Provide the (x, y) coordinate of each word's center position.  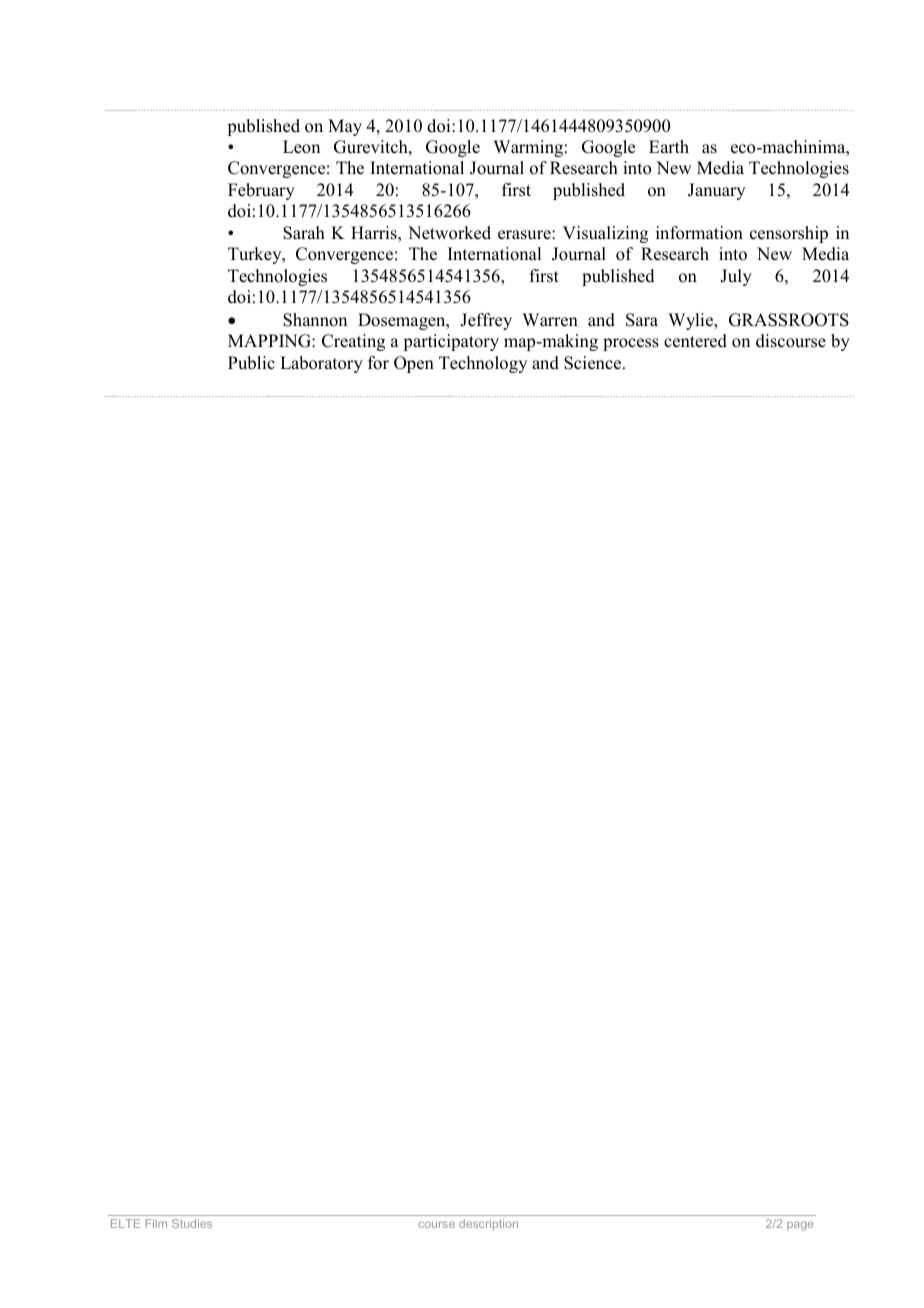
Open (414, 364)
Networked (449, 233)
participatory (451, 342)
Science (594, 363)
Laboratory (321, 364)
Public (251, 363)
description (488, 1224)
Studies (192, 1223)
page (800, 1226)
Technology (483, 364)
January (716, 191)
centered (695, 341)
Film (156, 1223)
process (631, 344)
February (261, 191)
